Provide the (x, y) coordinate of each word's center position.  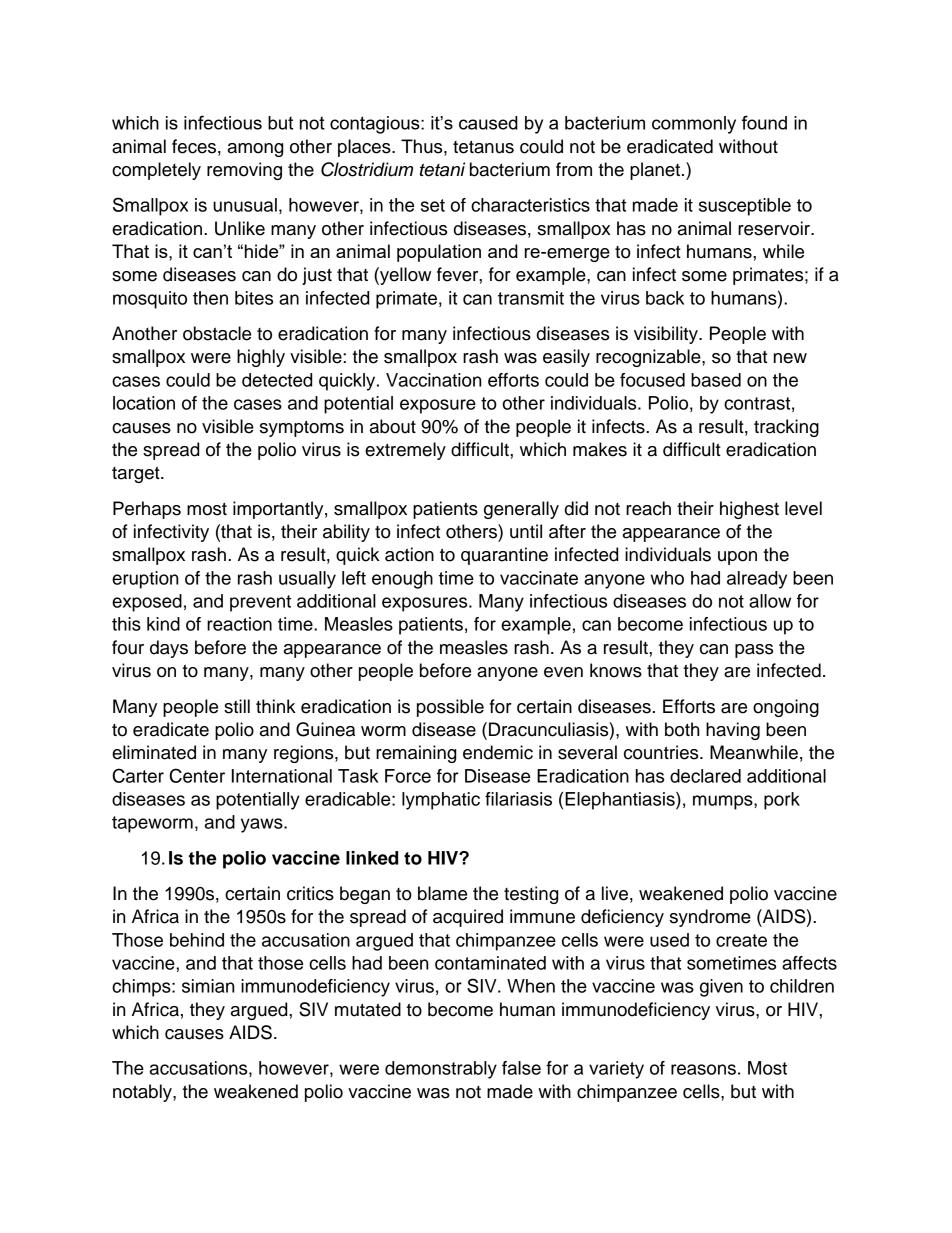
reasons (703, 1069)
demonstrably (441, 1070)
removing (244, 171)
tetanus (483, 147)
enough (402, 580)
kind (163, 624)
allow (770, 601)
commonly (694, 125)
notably (143, 1093)
